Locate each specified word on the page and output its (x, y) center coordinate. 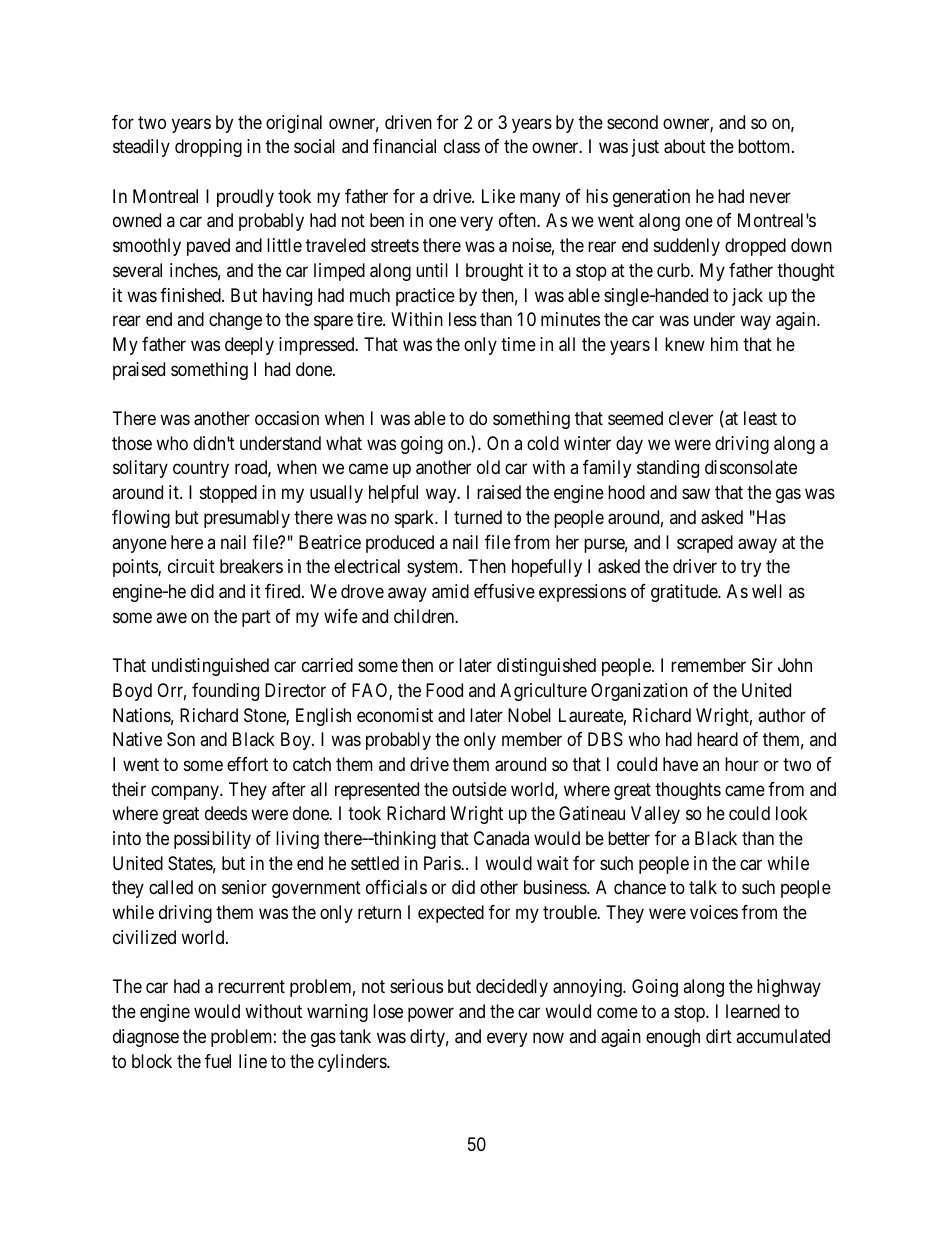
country (201, 470)
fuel (218, 1061)
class (462, 146)
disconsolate (751, 467)
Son (181, 739)
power (431, 1015)
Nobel (529, 715)
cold (543, 443)
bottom (765, 146)
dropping (208, 148)
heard (717, 739)
